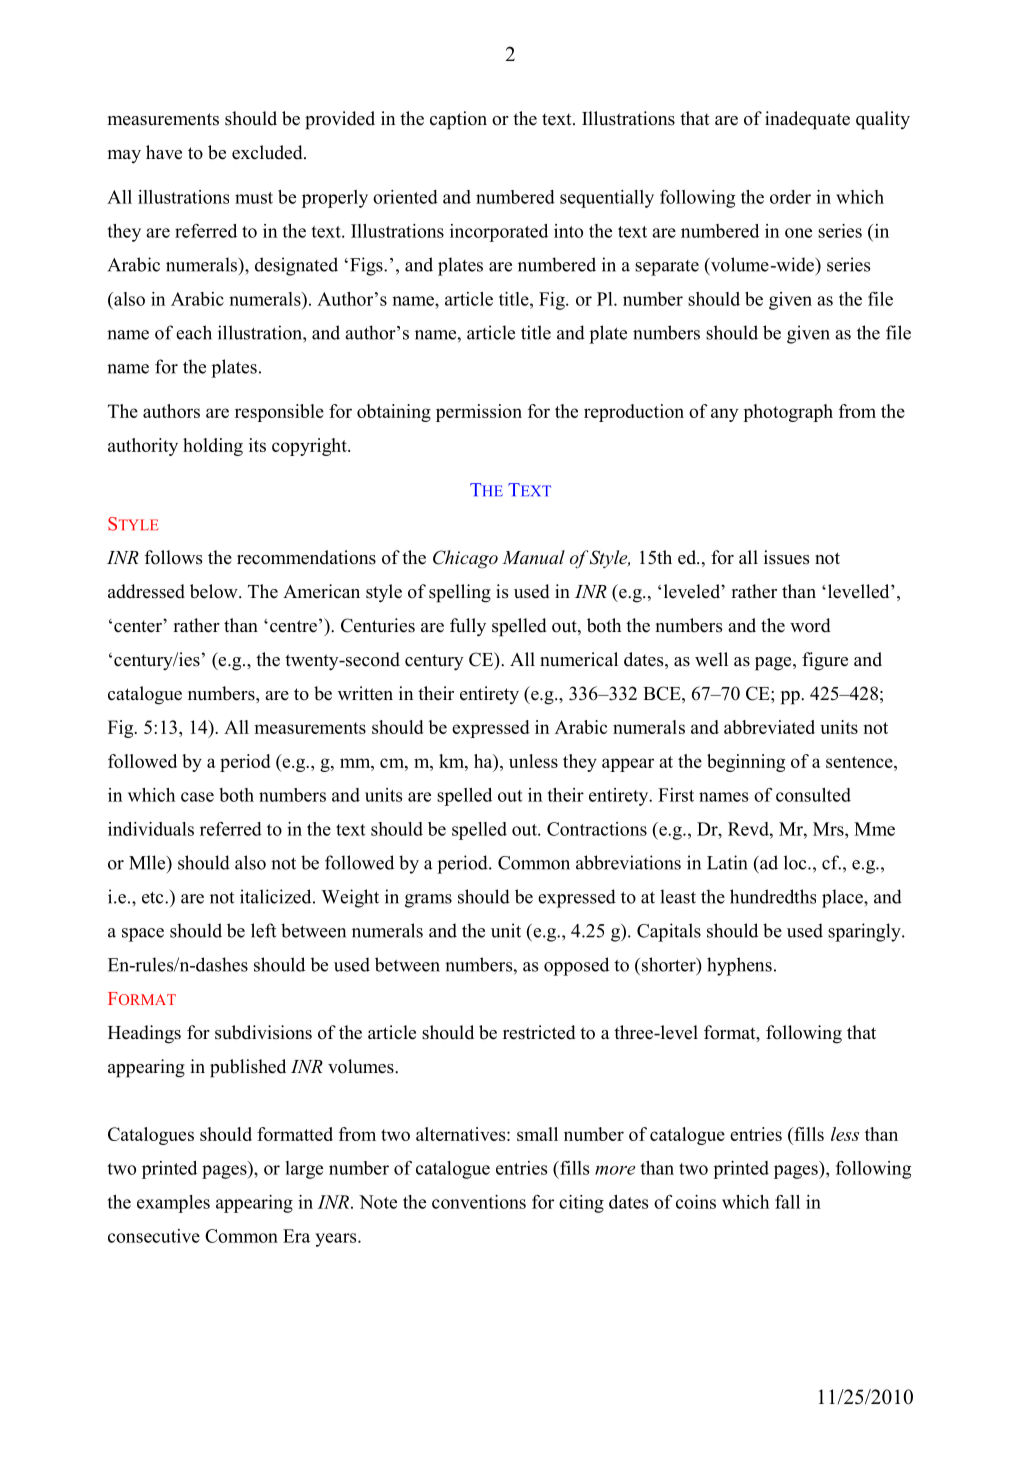 The height and width of the screenshot is (1462, 1021). What do you see at coordinates (787, 1202) in the screenshot?
I see `fall` at bounding box center [787, 1202].
